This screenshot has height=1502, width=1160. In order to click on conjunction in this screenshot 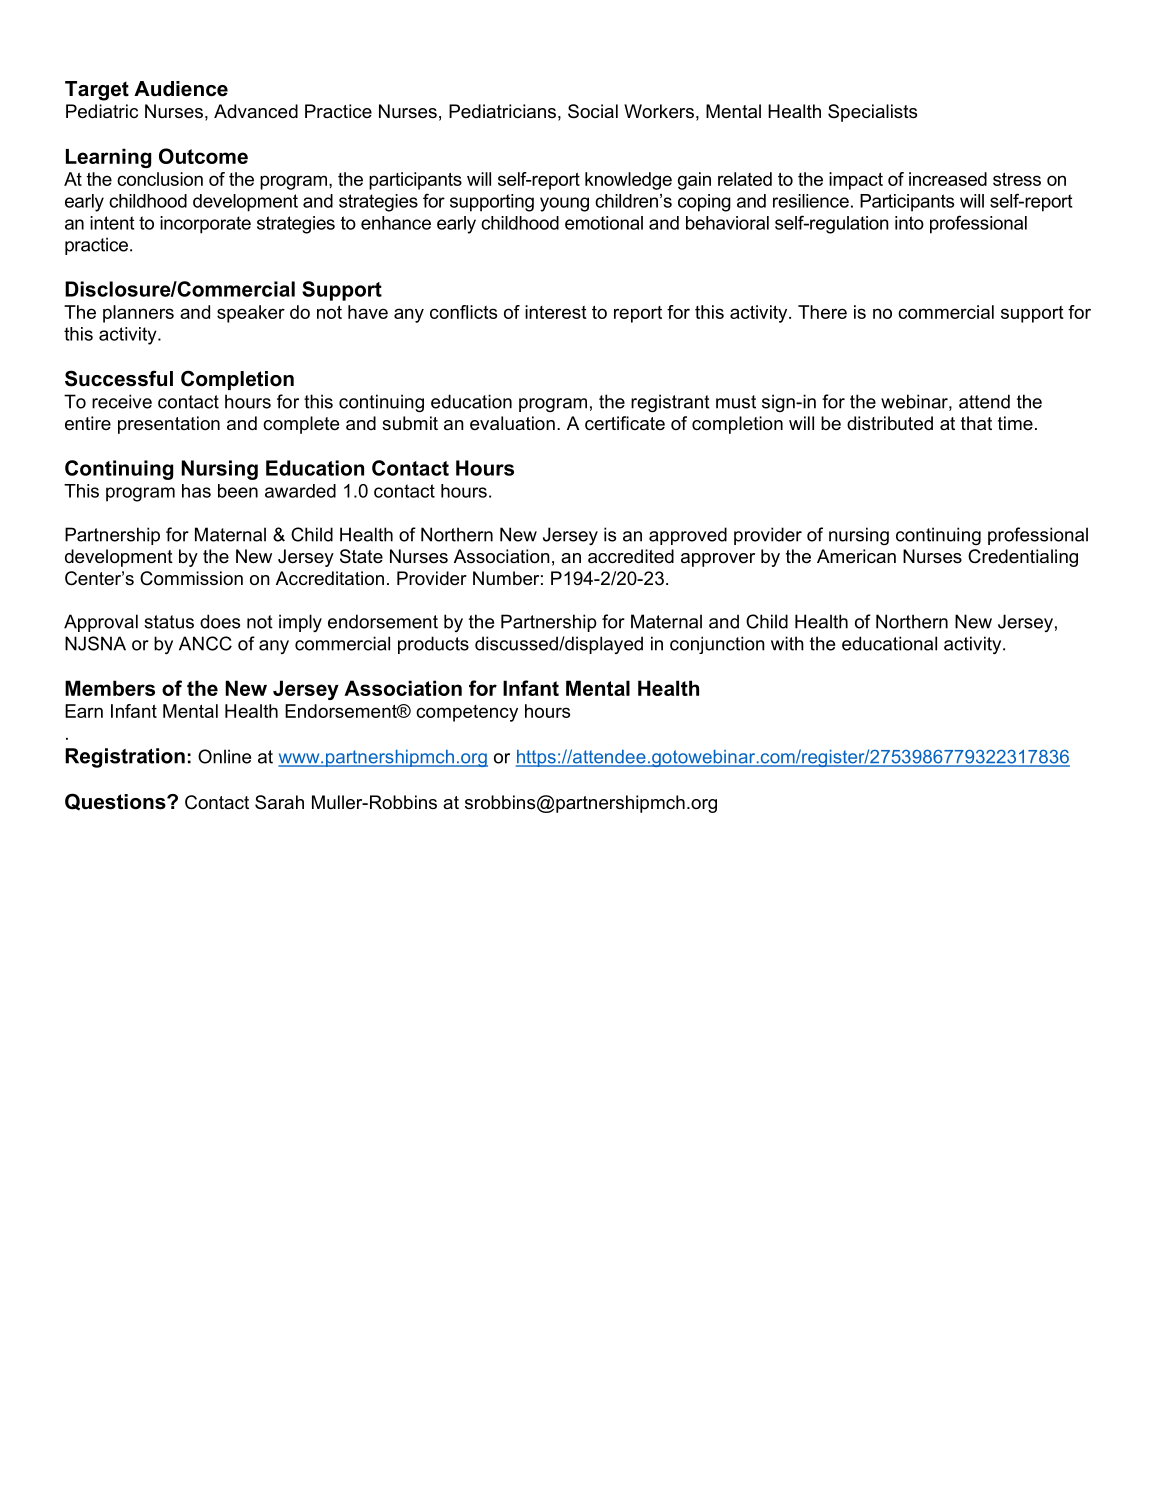, I will do `click(717, 645)`.
